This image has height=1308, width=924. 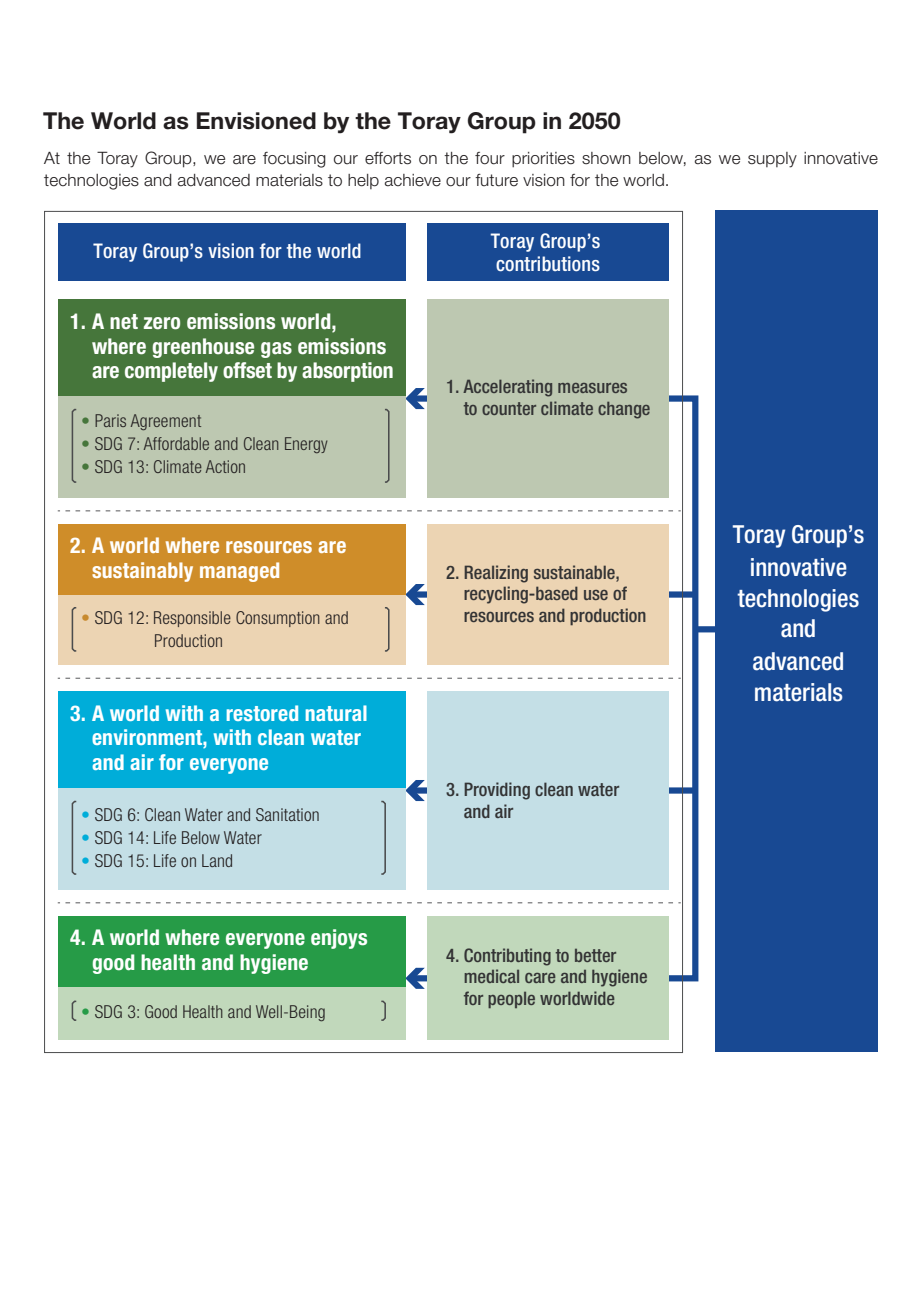 I want to click on enjoys, so click(x=339, y=939).
